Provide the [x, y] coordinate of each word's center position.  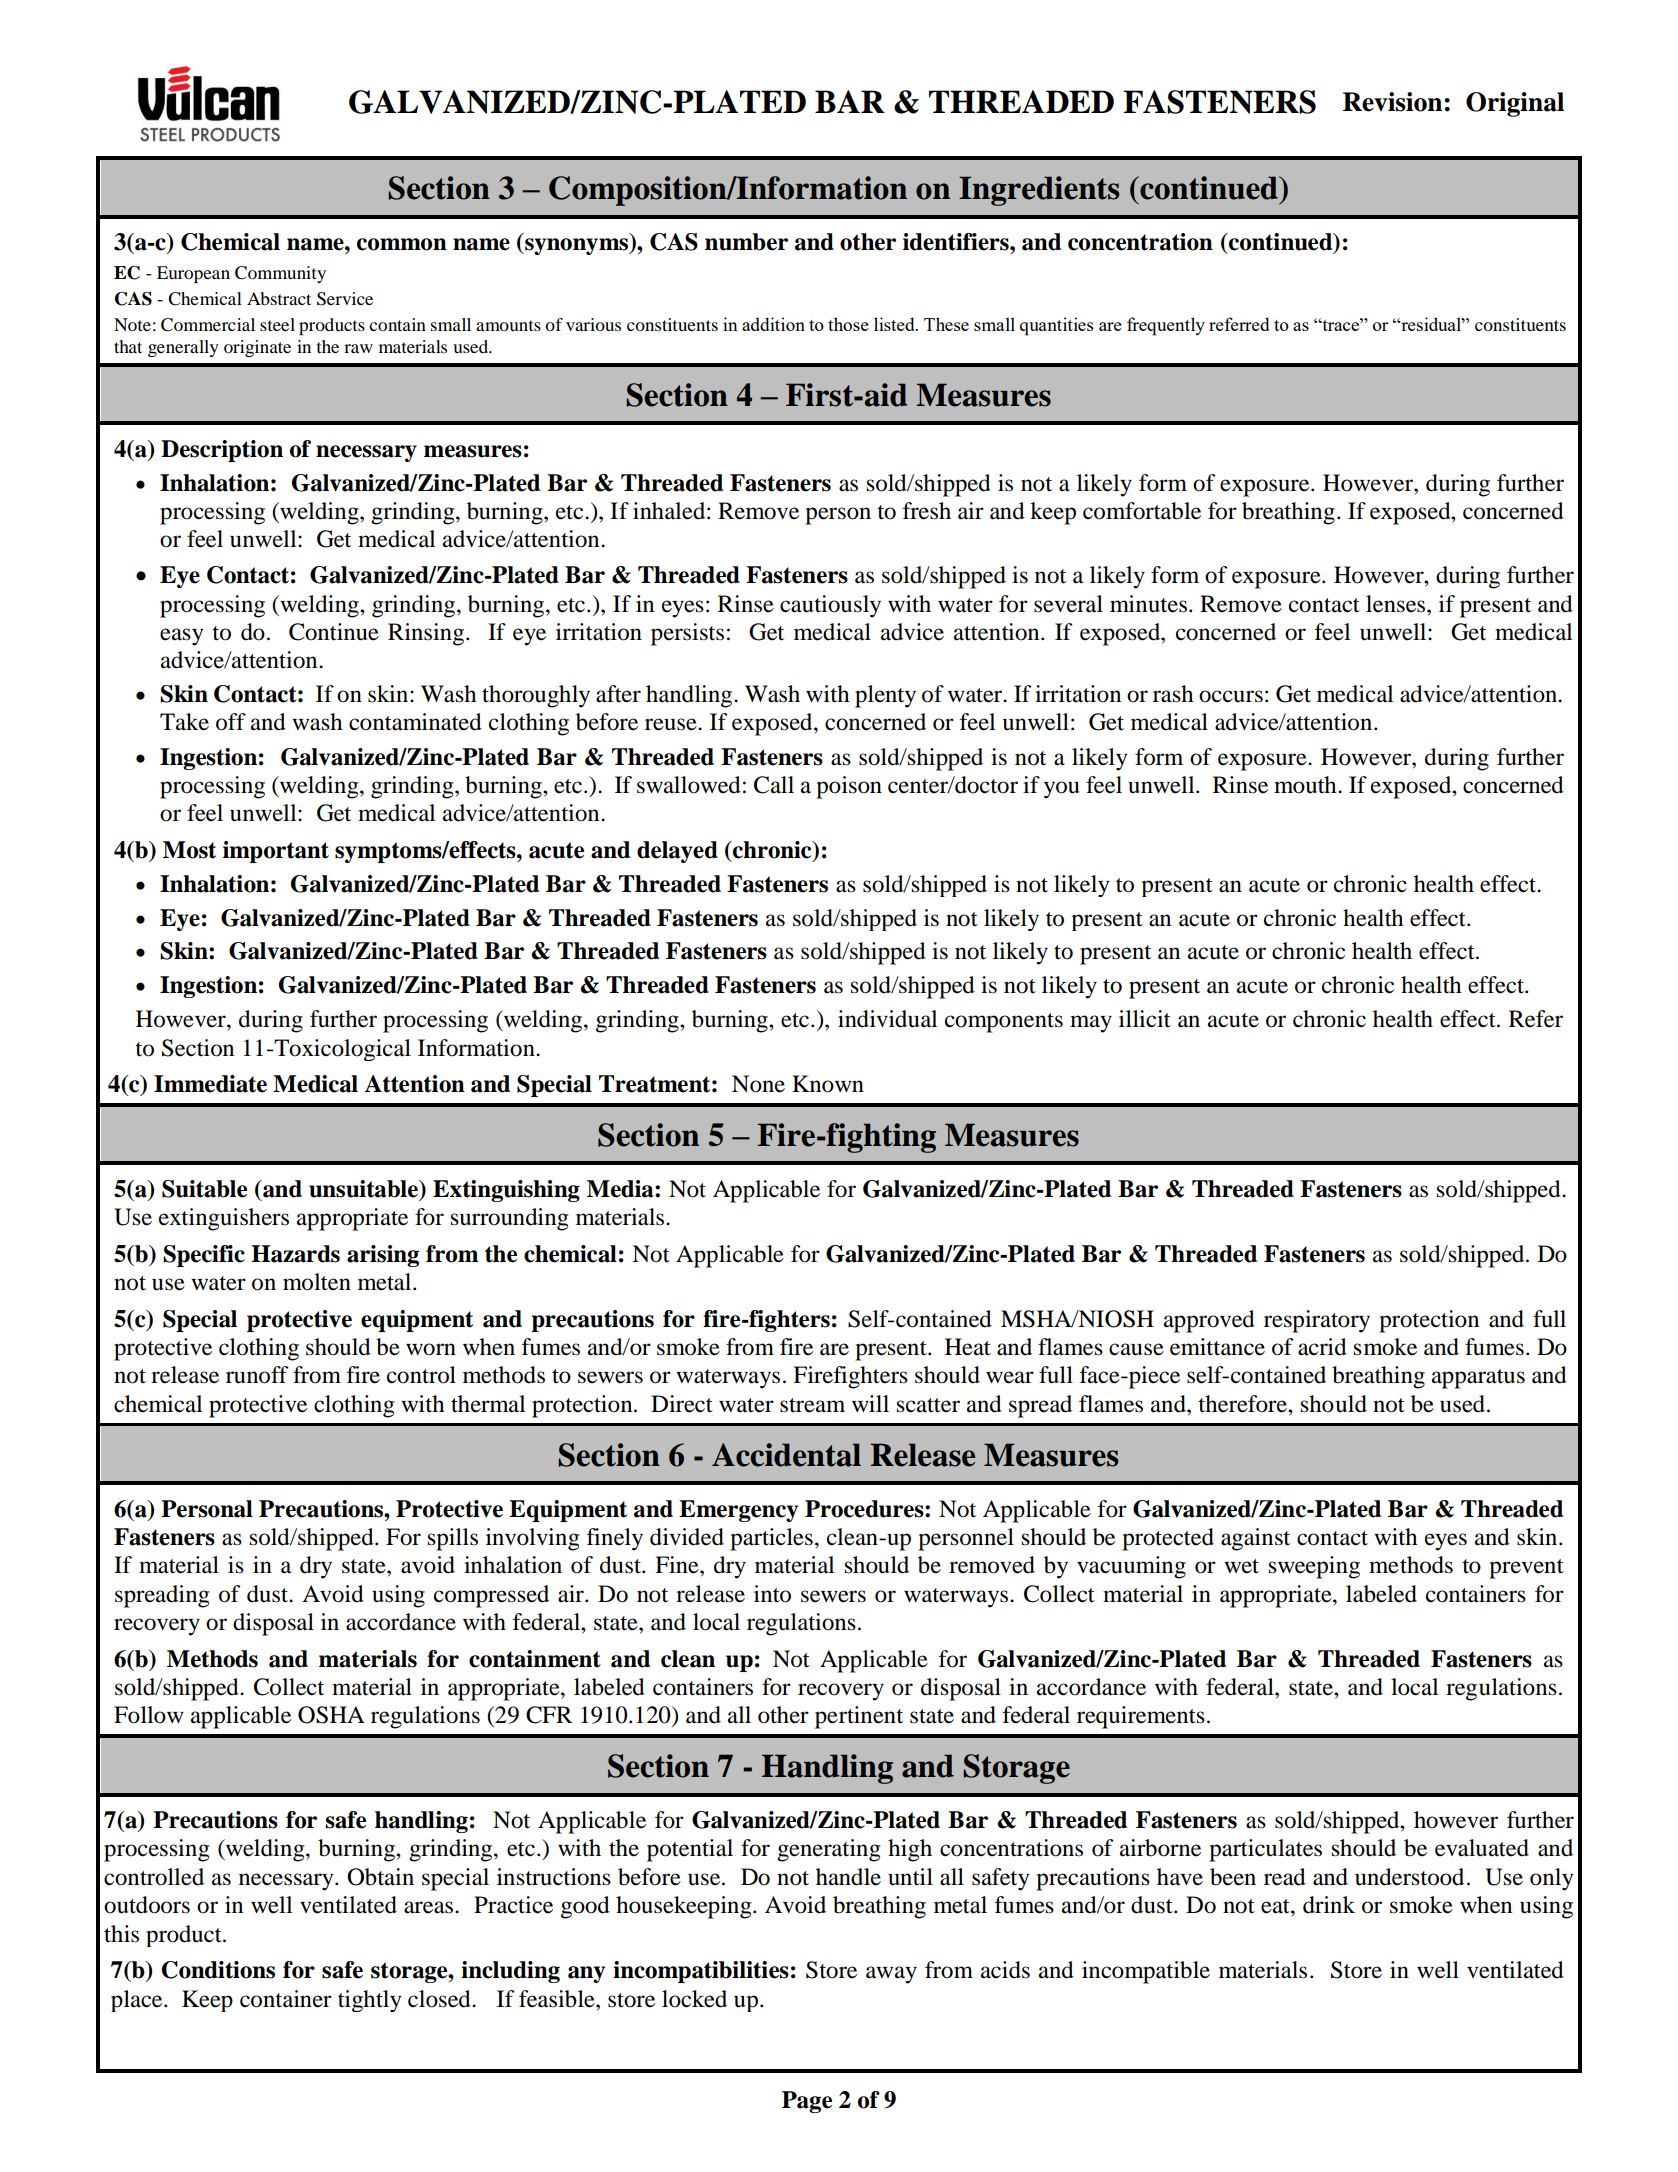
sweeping [1314, 1567]
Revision [1392, 102]
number [746, 242]
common [402, 244]
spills [453, 1539]
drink [1329, 1905]
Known [828, 1084]
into [772, 1594]
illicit [1145, 1019]
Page [807, 2102]
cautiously [830, 606]
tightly [370, 2001]
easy [182, 637]
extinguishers [224, 1219]
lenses [1397, 604]
